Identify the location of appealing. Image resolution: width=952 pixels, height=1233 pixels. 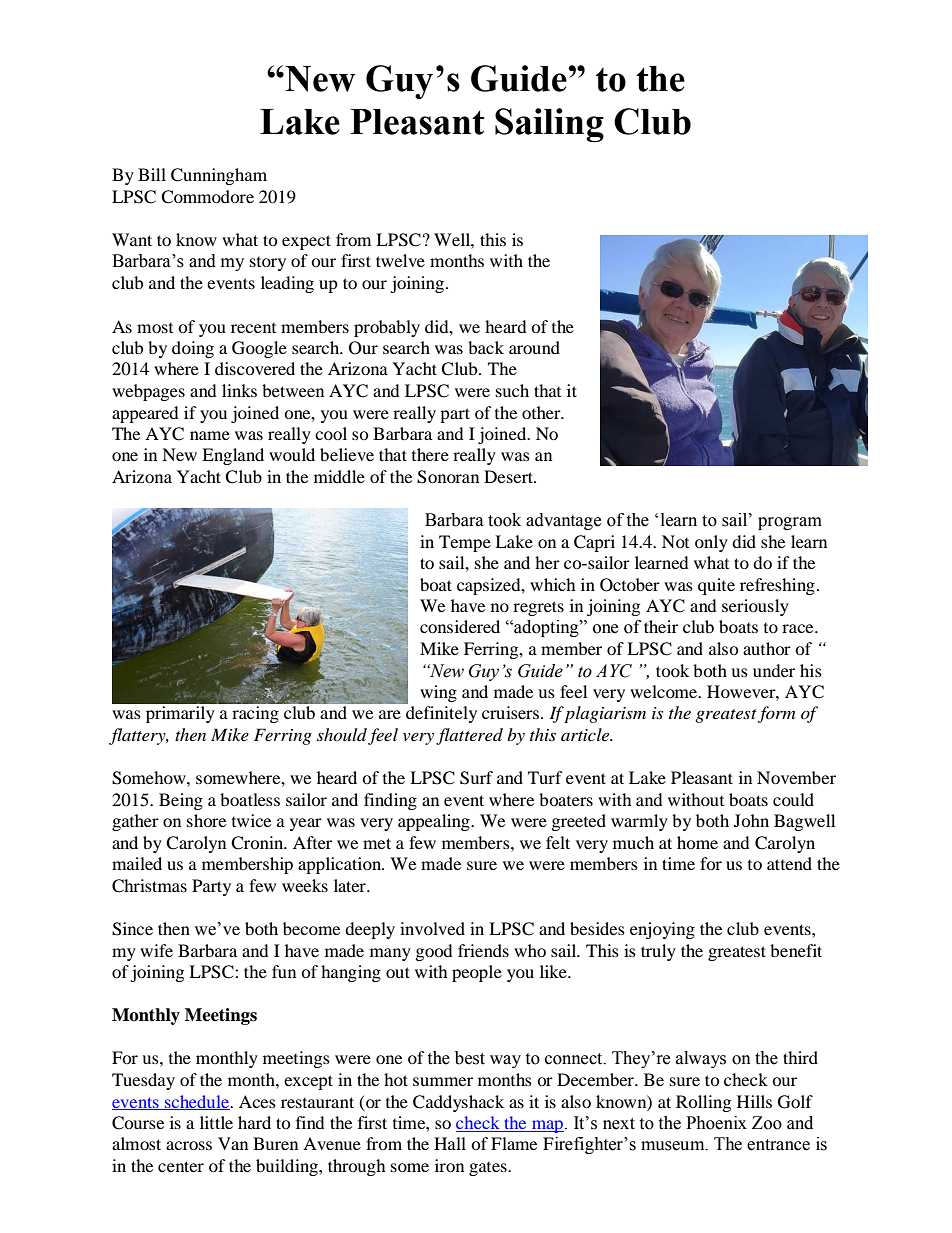
(435, 822).
